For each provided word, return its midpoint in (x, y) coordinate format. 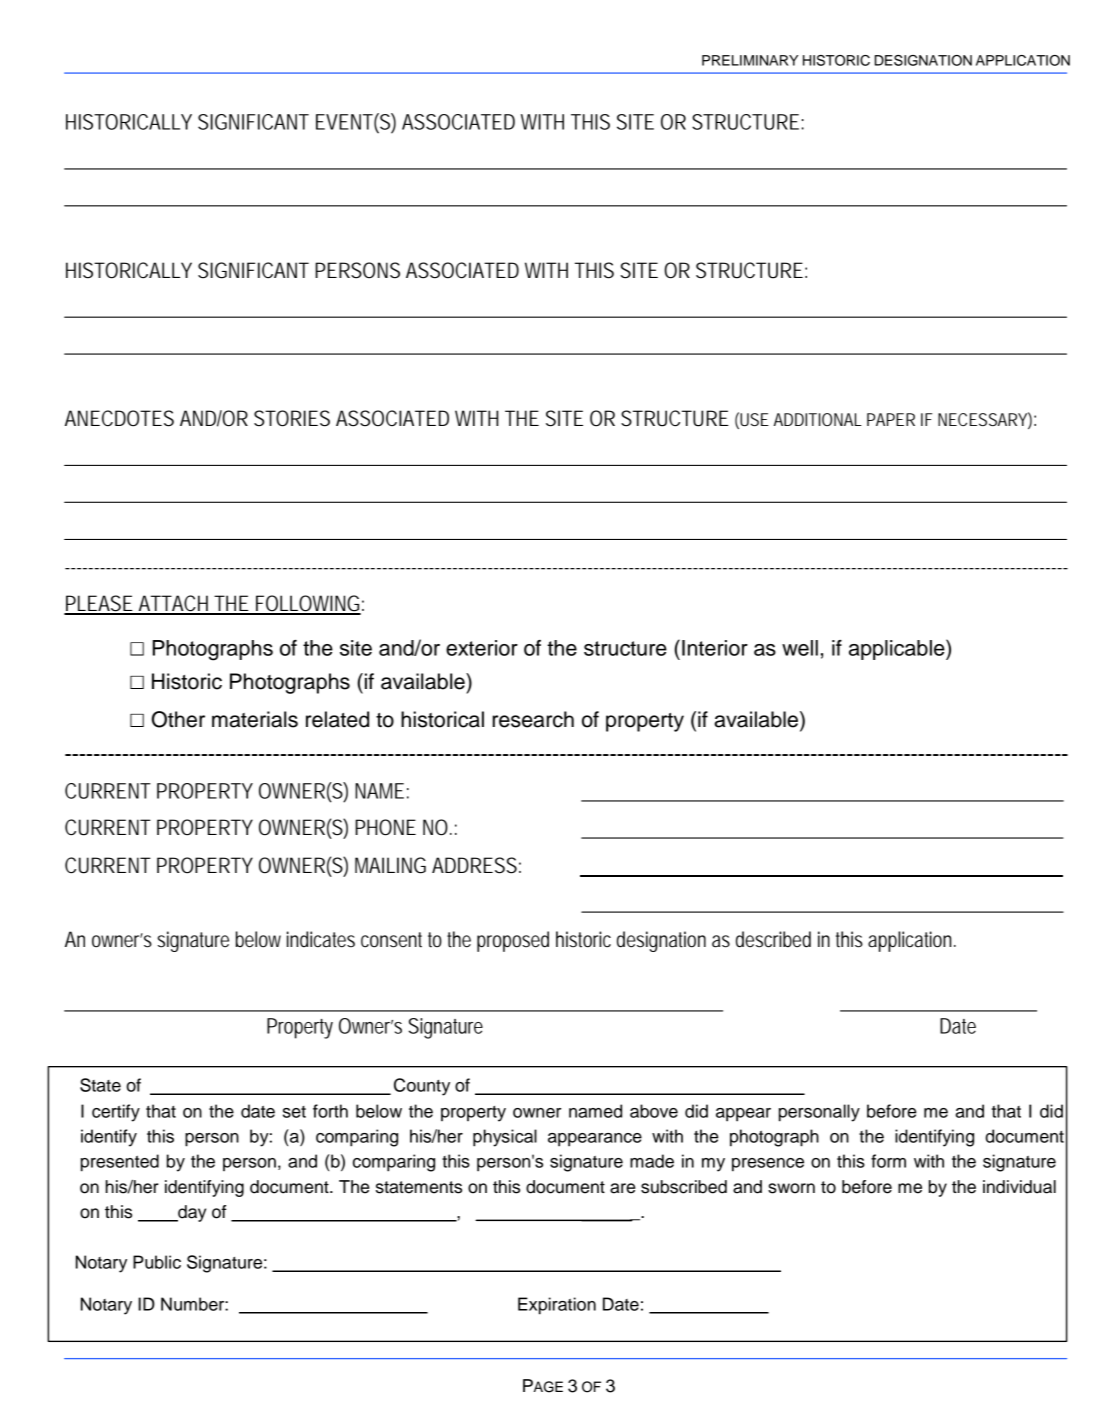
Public (157, 1262)
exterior (482, 648)
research (533, 719)
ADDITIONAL (818, 419)
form (888, 1161)
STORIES (292, 418)
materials (255, 719)
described (773, 939)
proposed (513, 941)
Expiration (557, 1306)
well (800, 648)
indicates (321, 939)
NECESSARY (982, 419)
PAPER (891, 419)
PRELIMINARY (750, 60)
